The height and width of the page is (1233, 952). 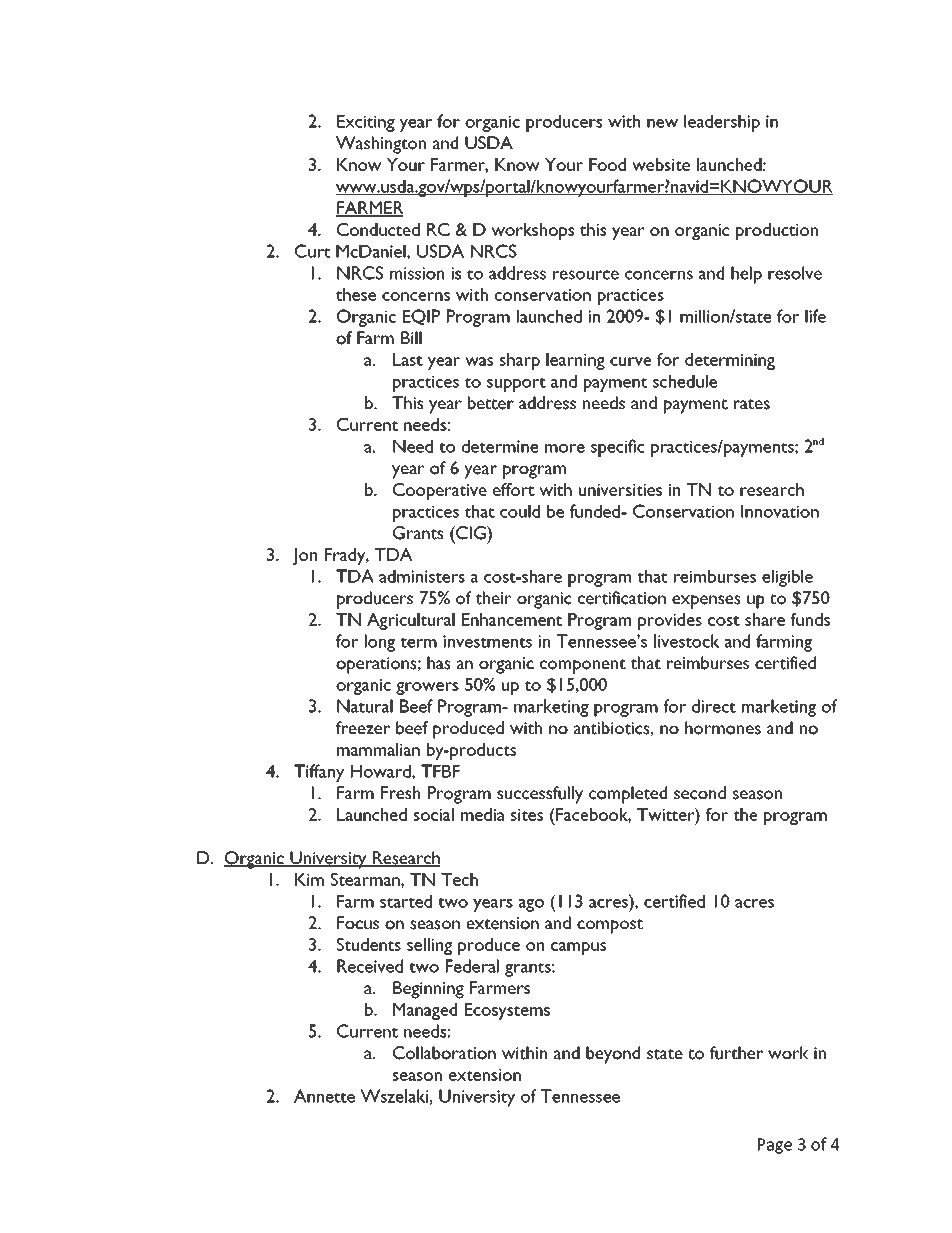 I want to click on leadership, so click(x=722, y=123).
